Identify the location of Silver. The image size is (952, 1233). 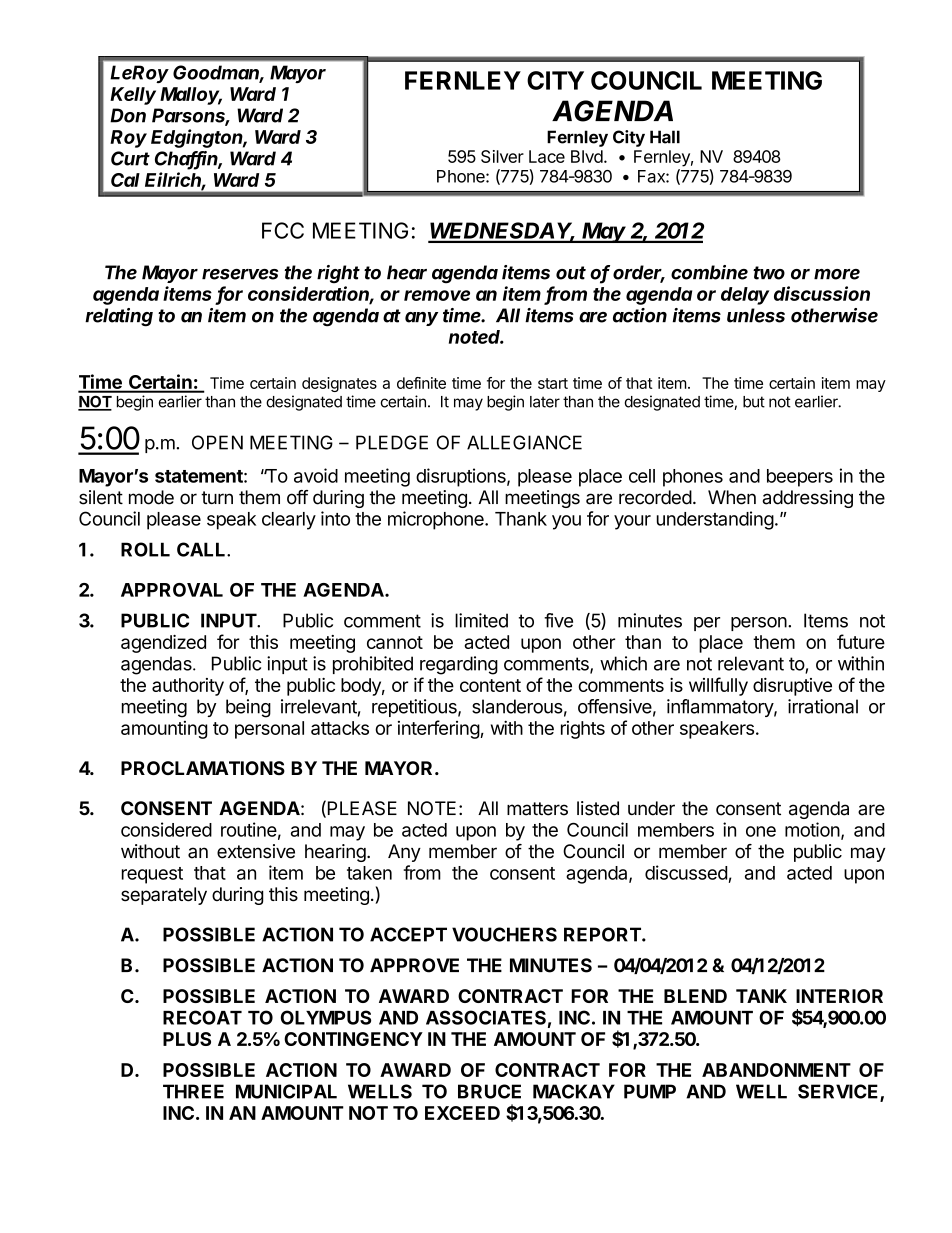
(502, 156).
